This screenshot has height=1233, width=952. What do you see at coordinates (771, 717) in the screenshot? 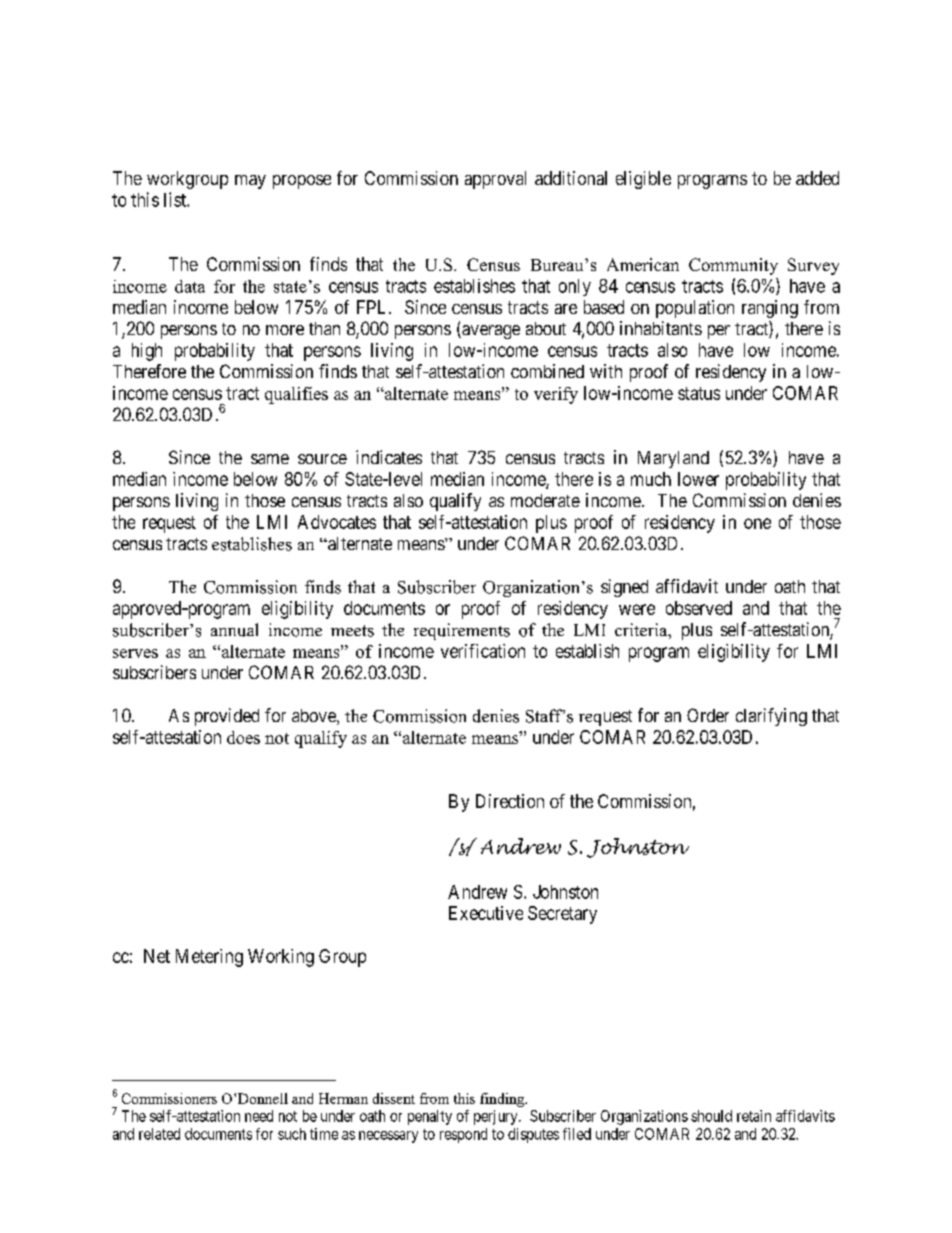
I see `clarifying` at bounding box center [771, 717].
